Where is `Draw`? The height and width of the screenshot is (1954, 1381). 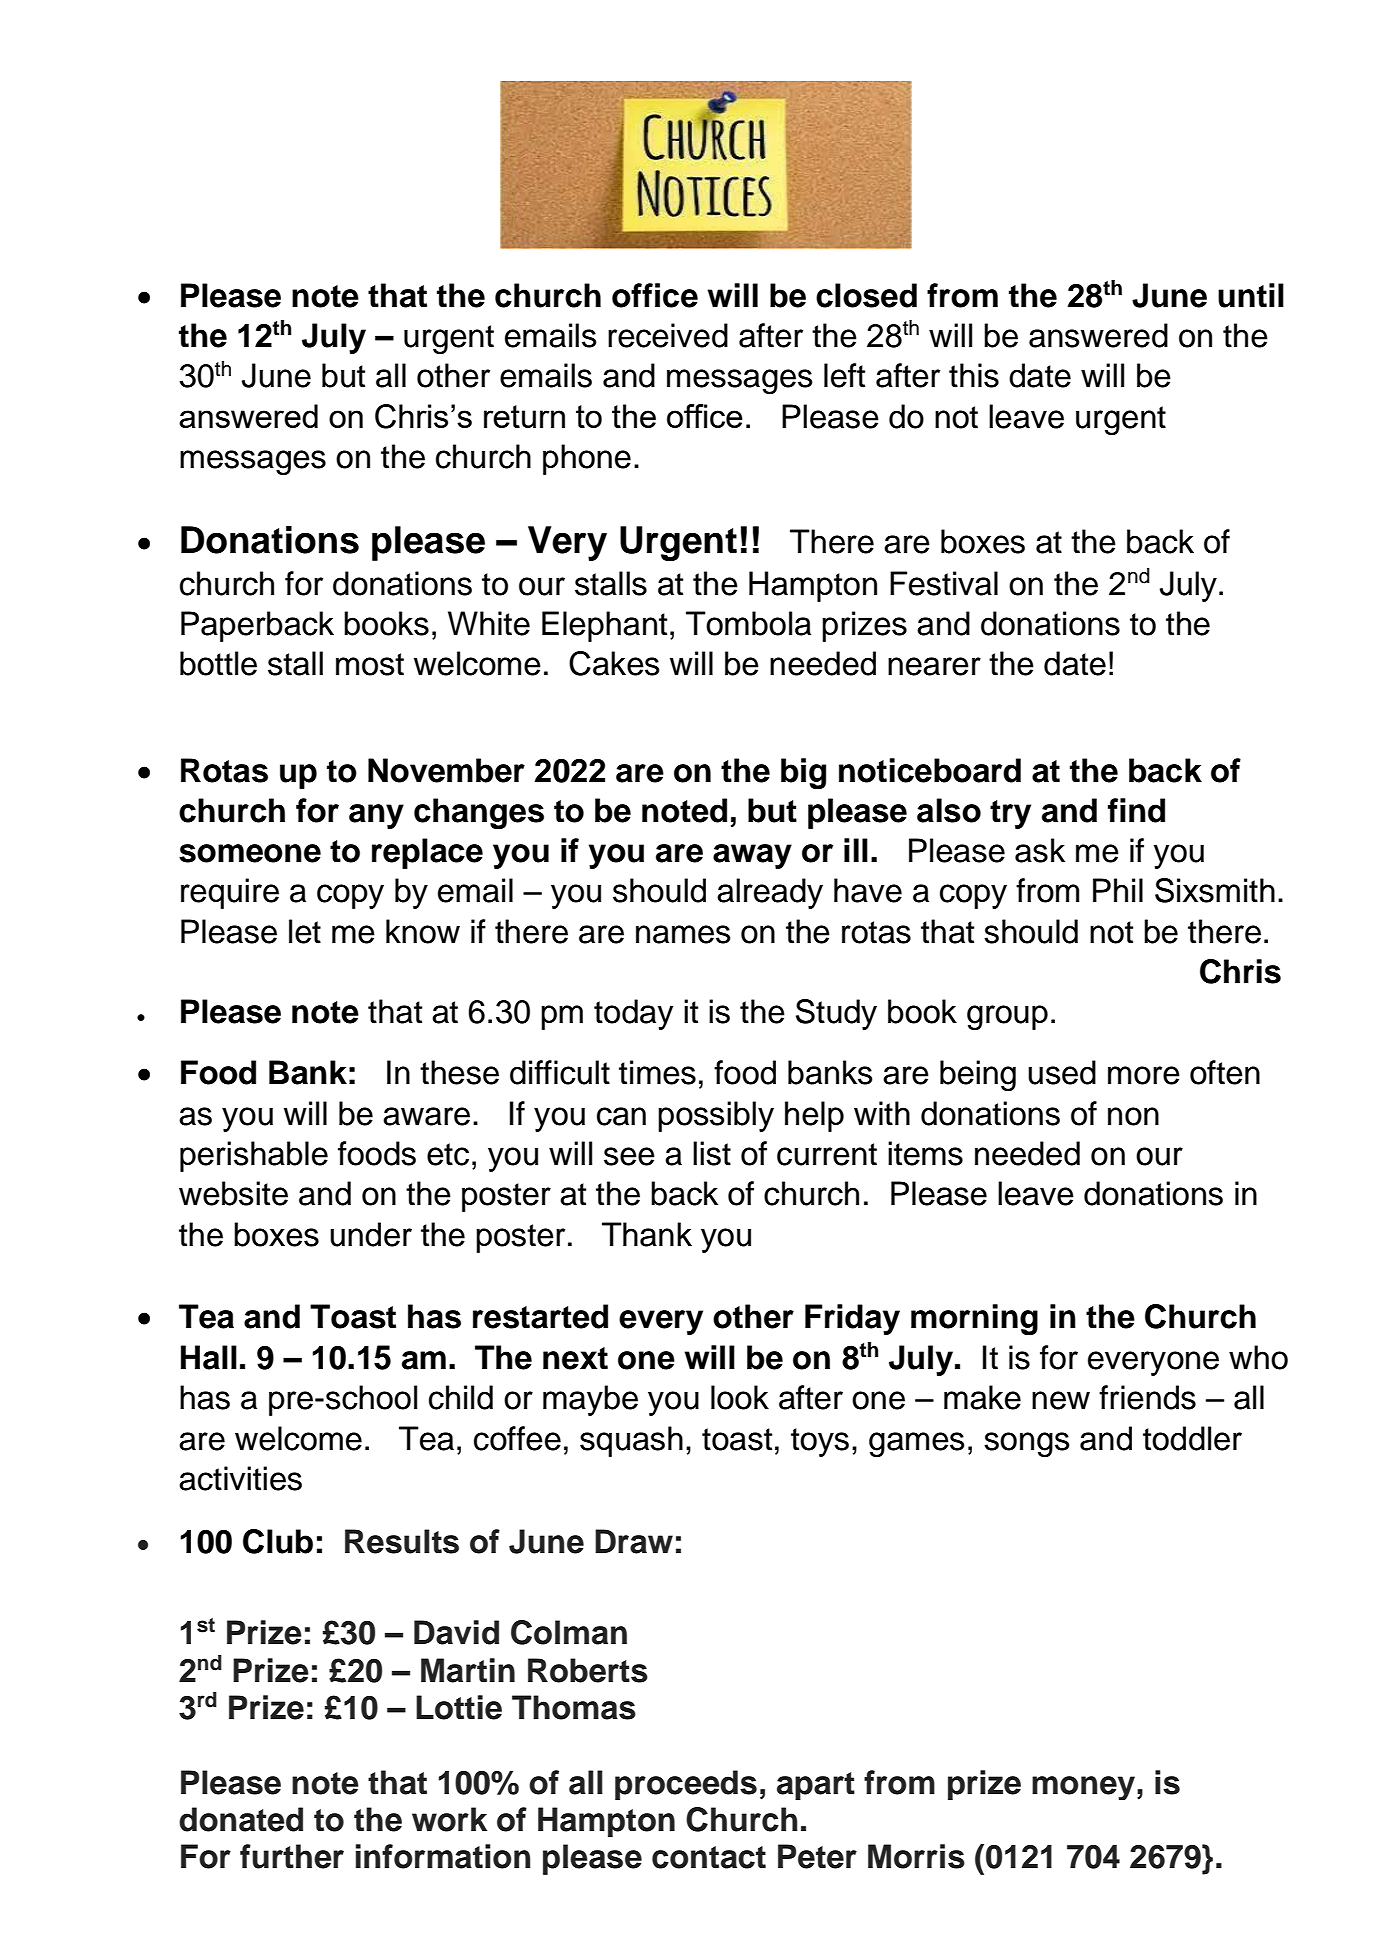
Draw is located at coordinates (634, 1541).
